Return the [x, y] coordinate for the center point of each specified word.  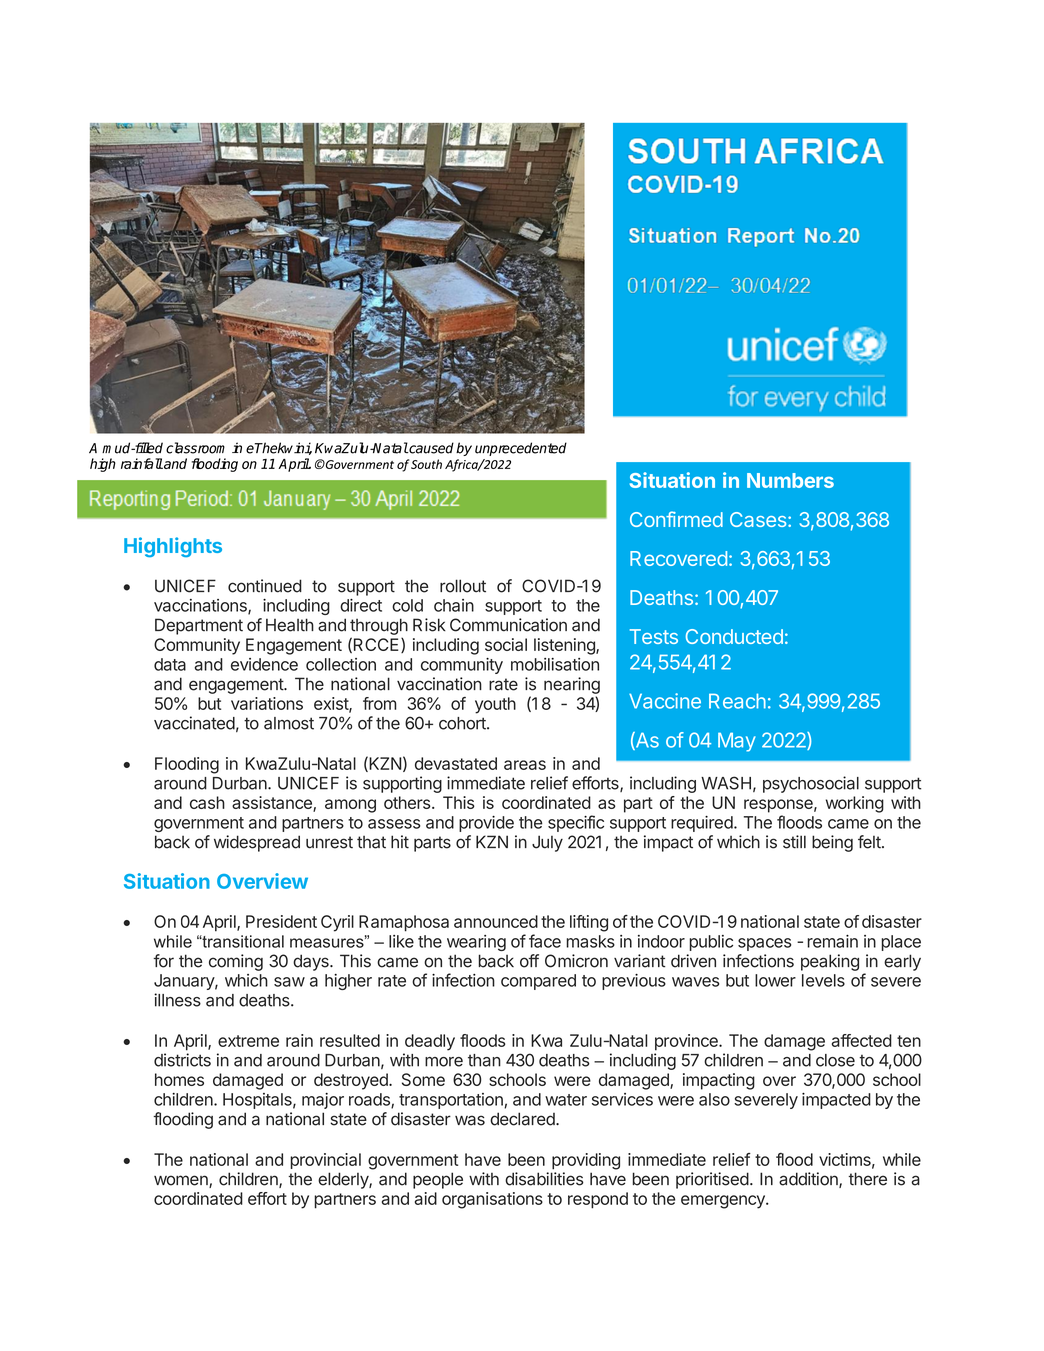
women [182, 1181]
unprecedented [521, 449]
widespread [257, 843]
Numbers [790, 480]
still [794, 842]
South [426, 464]
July [547, 843]
